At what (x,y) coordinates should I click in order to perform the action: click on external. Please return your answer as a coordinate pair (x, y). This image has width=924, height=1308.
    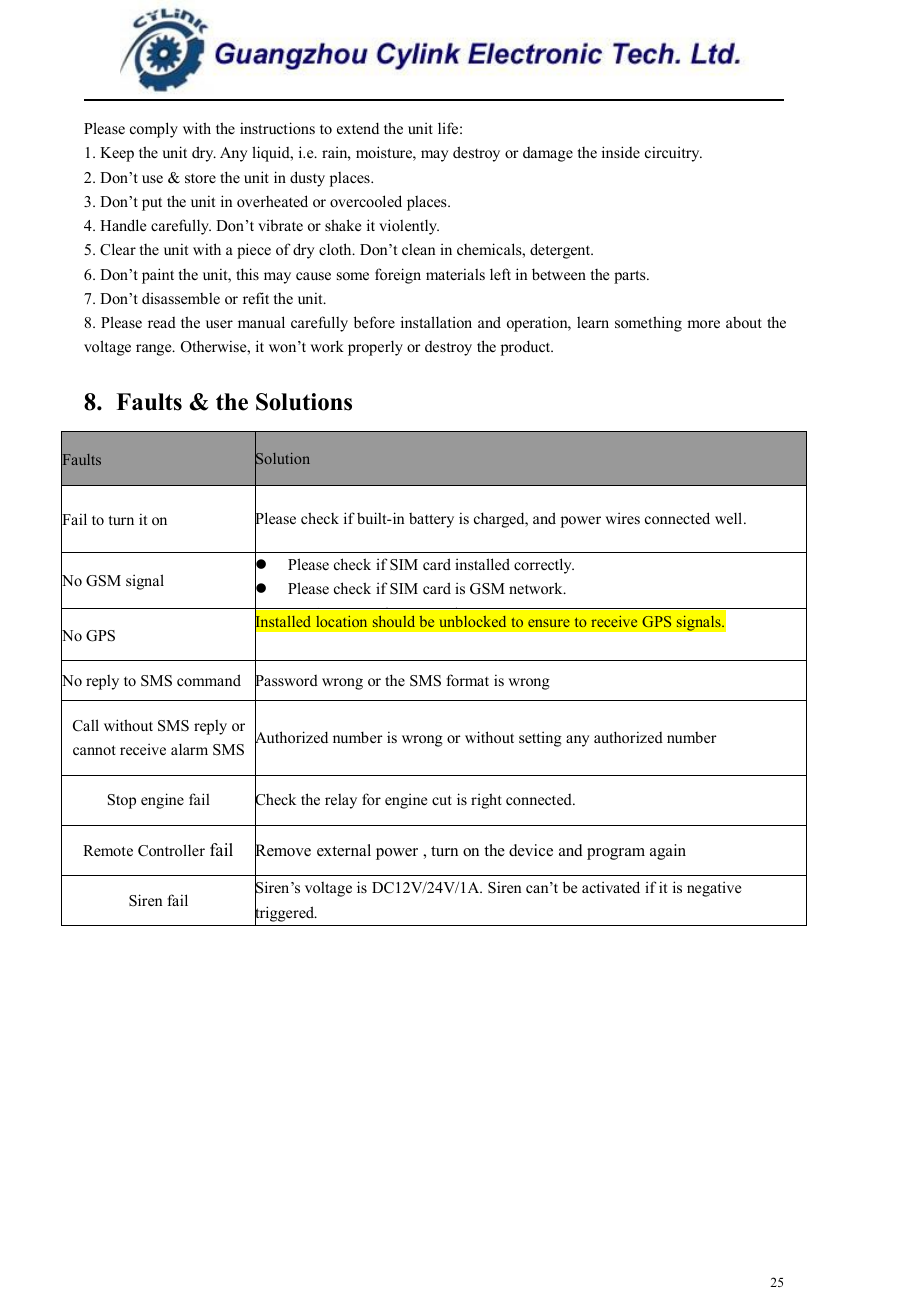
    Looking at the image, I should click on (344, 850).
